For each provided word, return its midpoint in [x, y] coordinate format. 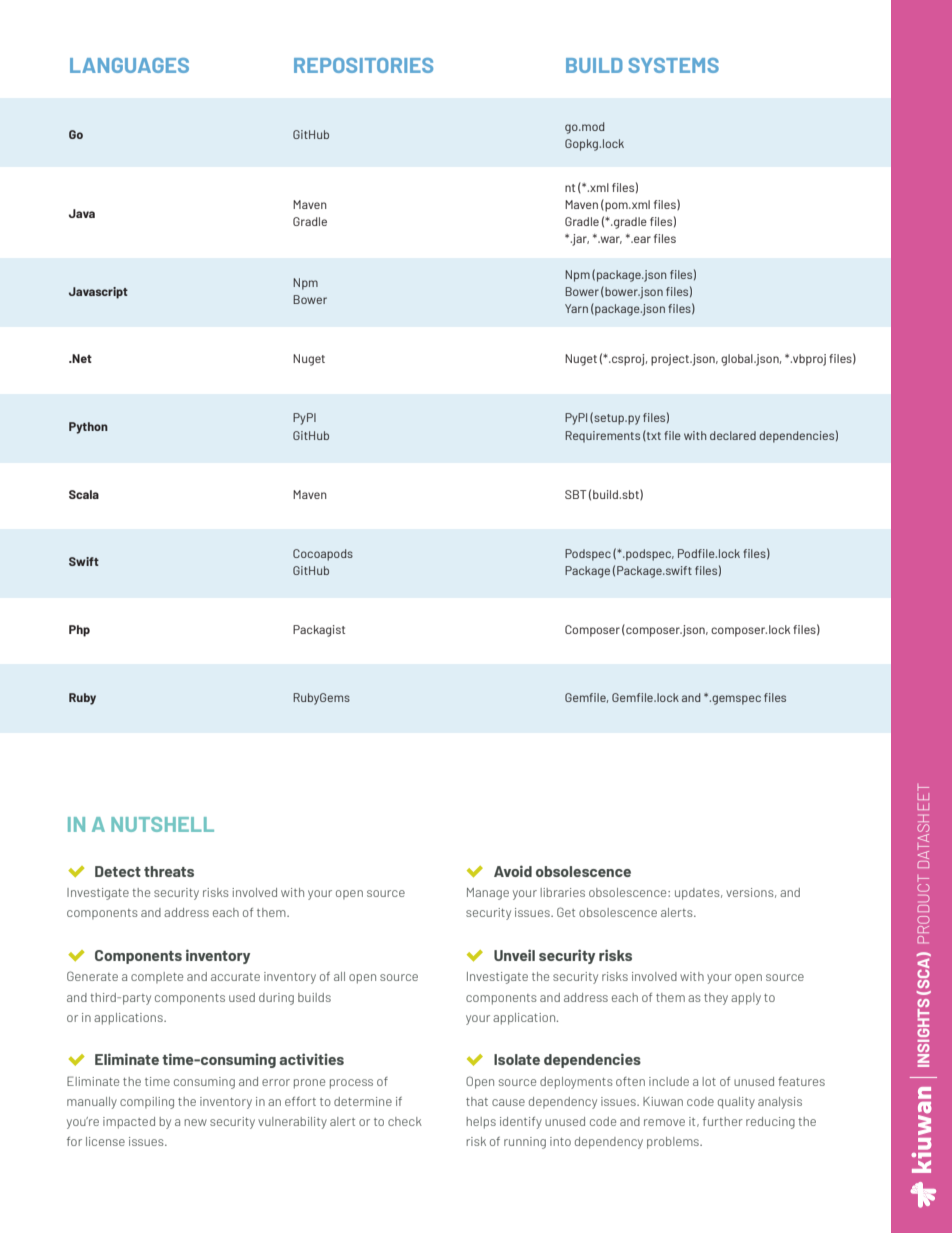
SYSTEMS [673, 65]
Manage [488, 894]
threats [169, 871]
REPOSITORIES [363, 65]
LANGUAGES [129, 65]
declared [733, 435]
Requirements [602, 437]
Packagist [319, 631]
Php [79, 631]
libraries [562, 892]
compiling [147, 1103]
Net [81, 358]
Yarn [576, 308]
